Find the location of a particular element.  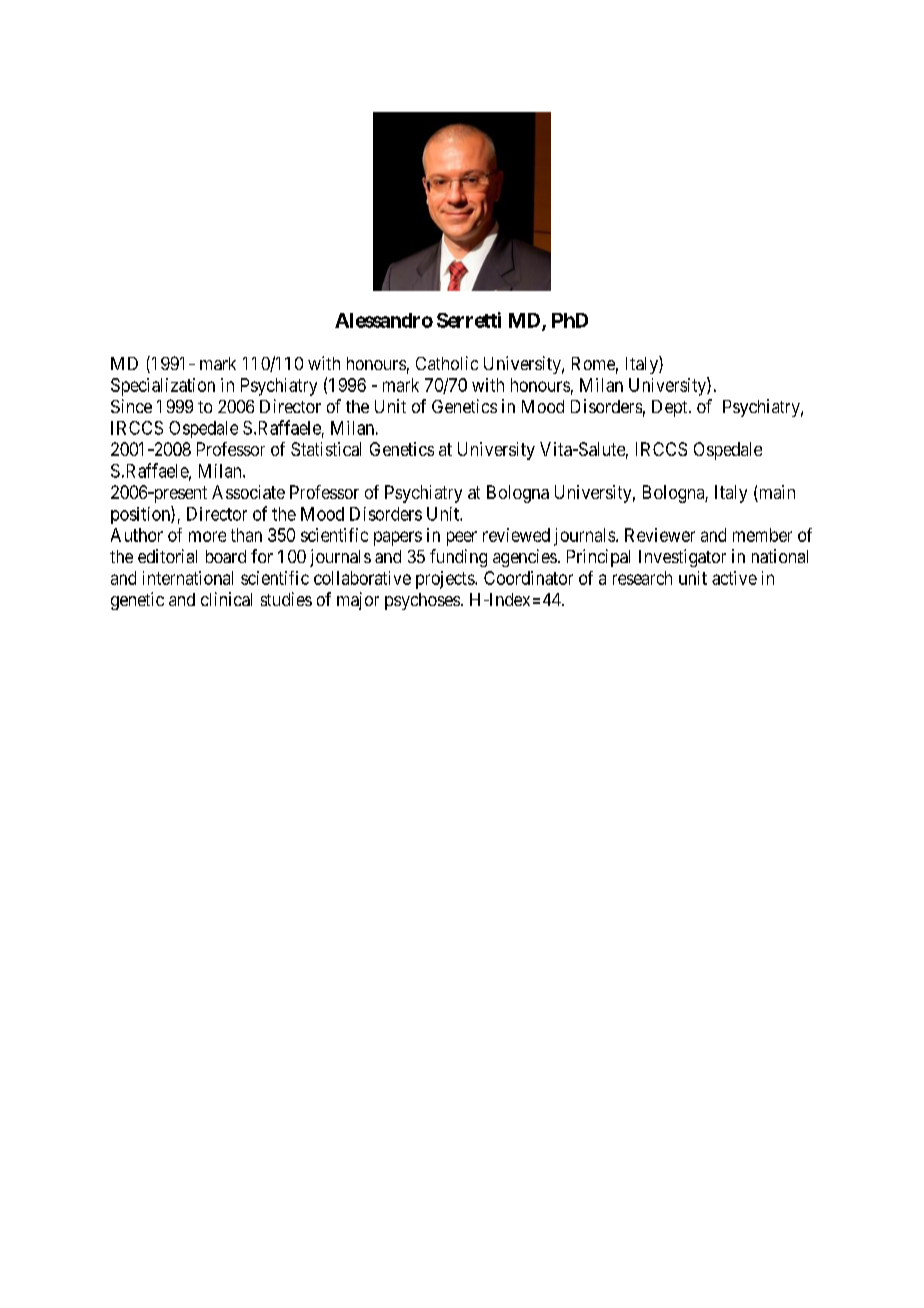

clinical is located at coordinates (226, 599).
